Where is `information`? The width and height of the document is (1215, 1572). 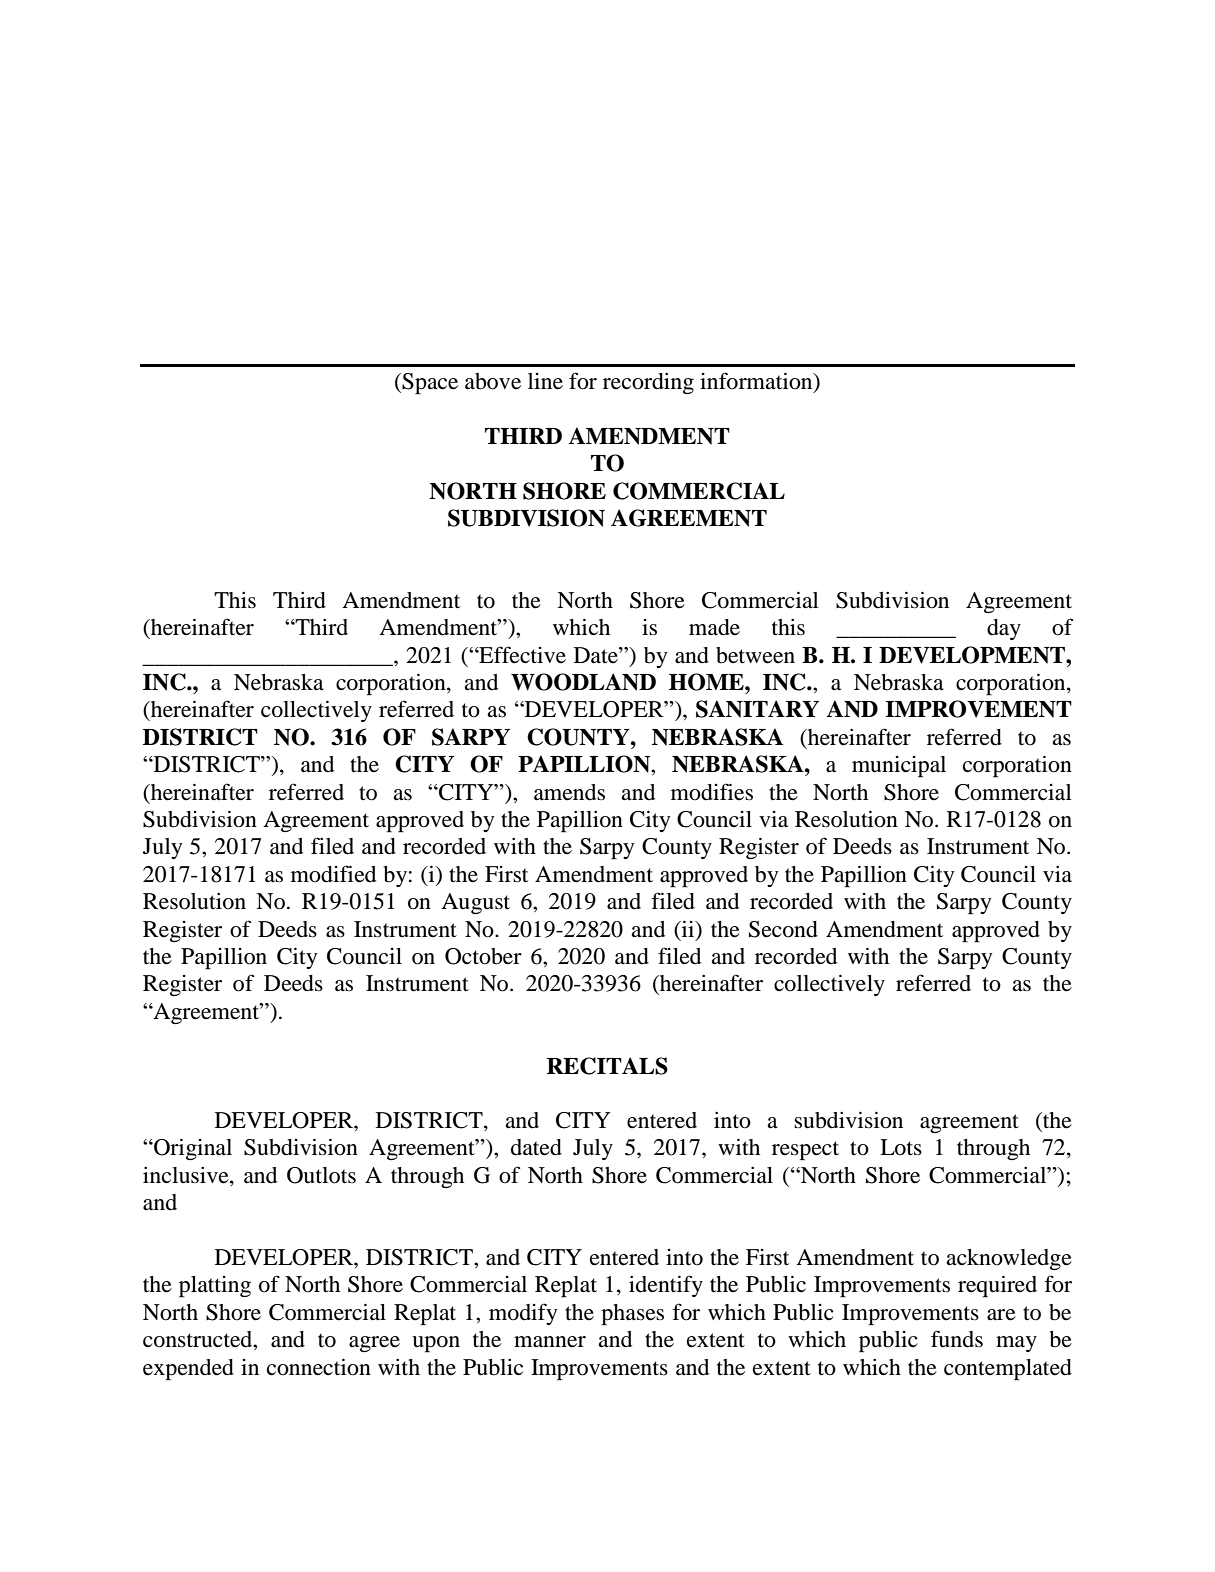
information is located at coordinates (757, 381).
